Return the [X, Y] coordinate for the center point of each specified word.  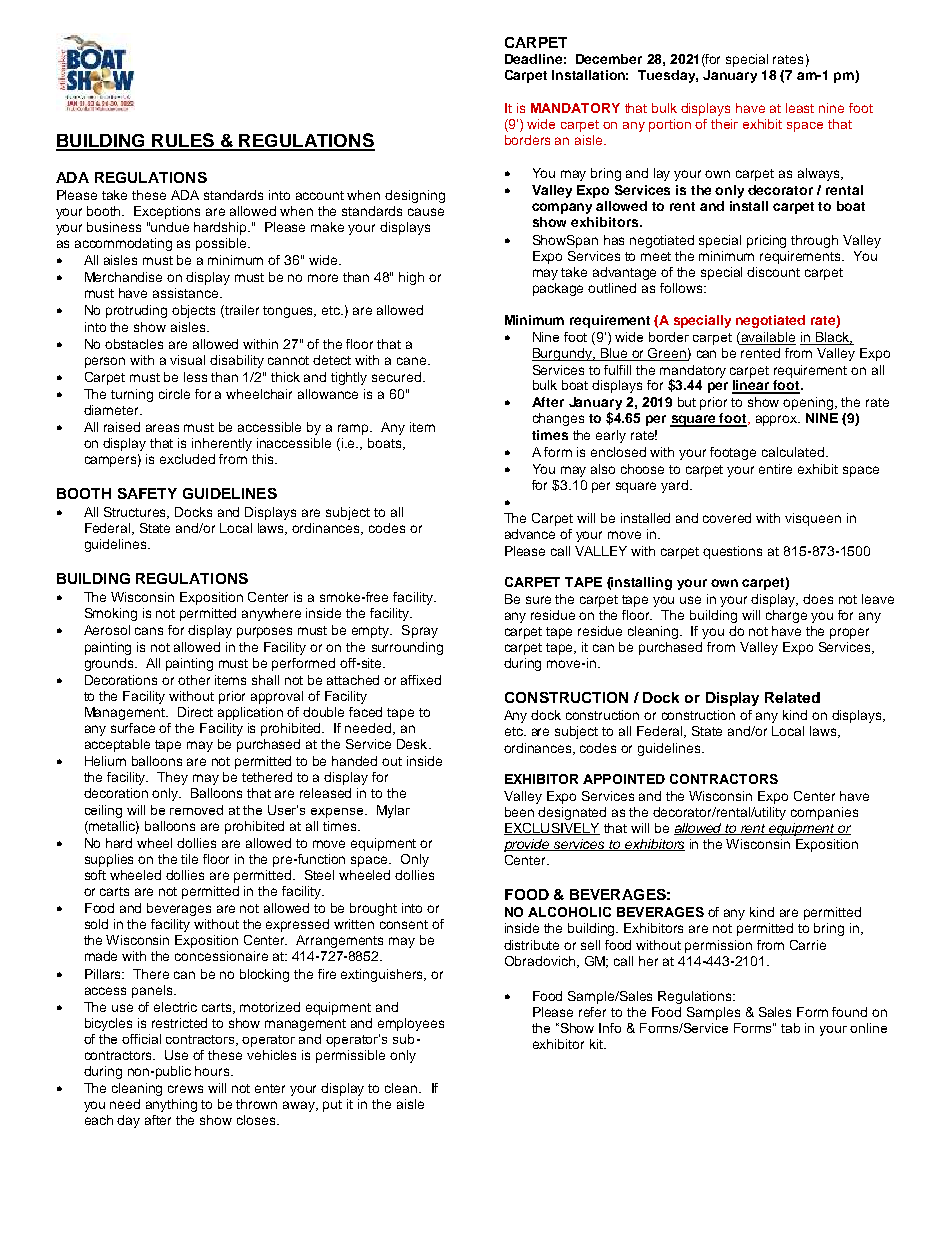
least [800, 108]
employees [411, 1024]
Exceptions [167, 212]
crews [185, 1089]
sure [538, 600]
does [818, 599]
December [609, 59]
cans [149, 631]
